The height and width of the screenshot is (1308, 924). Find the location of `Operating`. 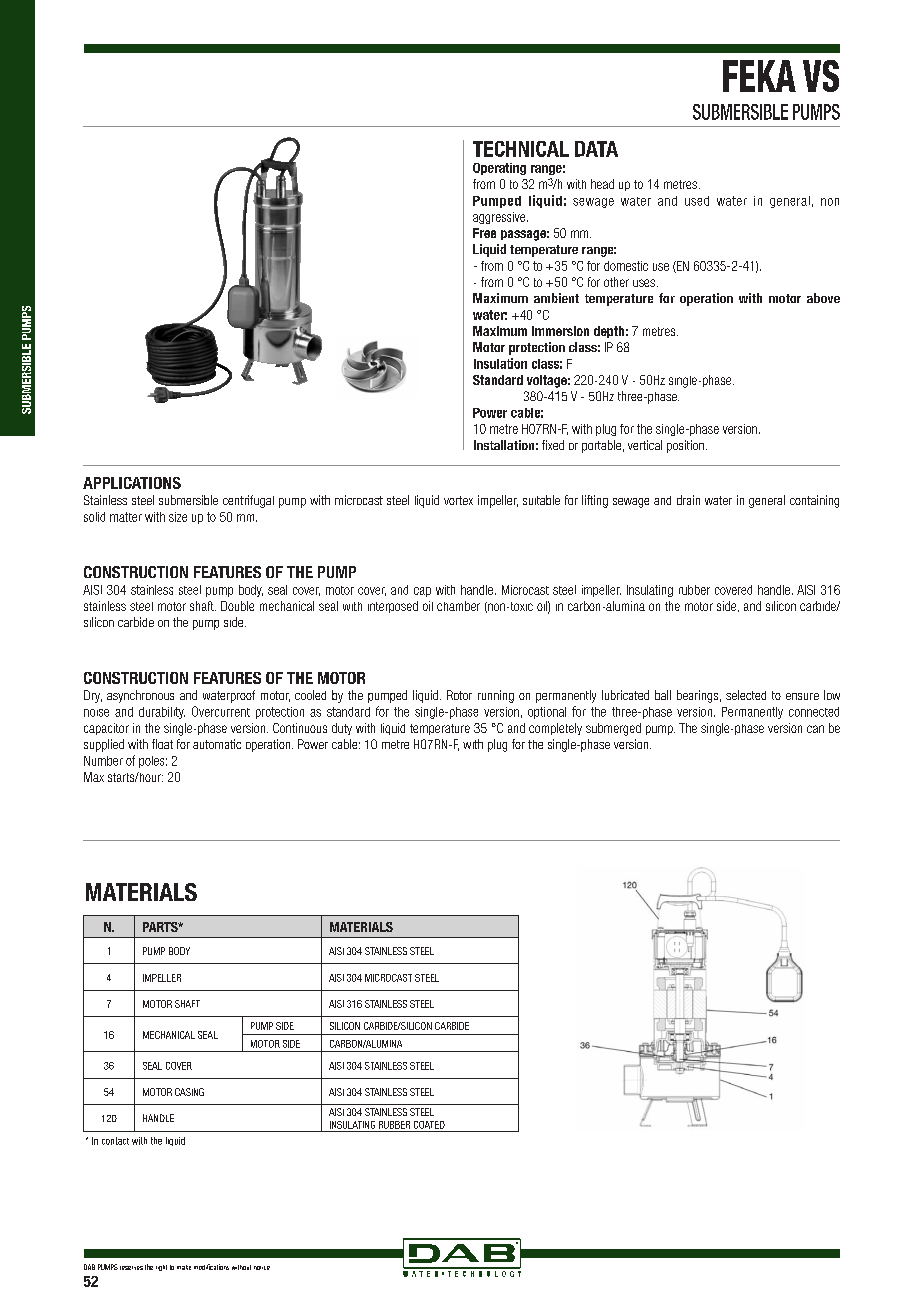

Operating is located at coordinates (499, 169).
